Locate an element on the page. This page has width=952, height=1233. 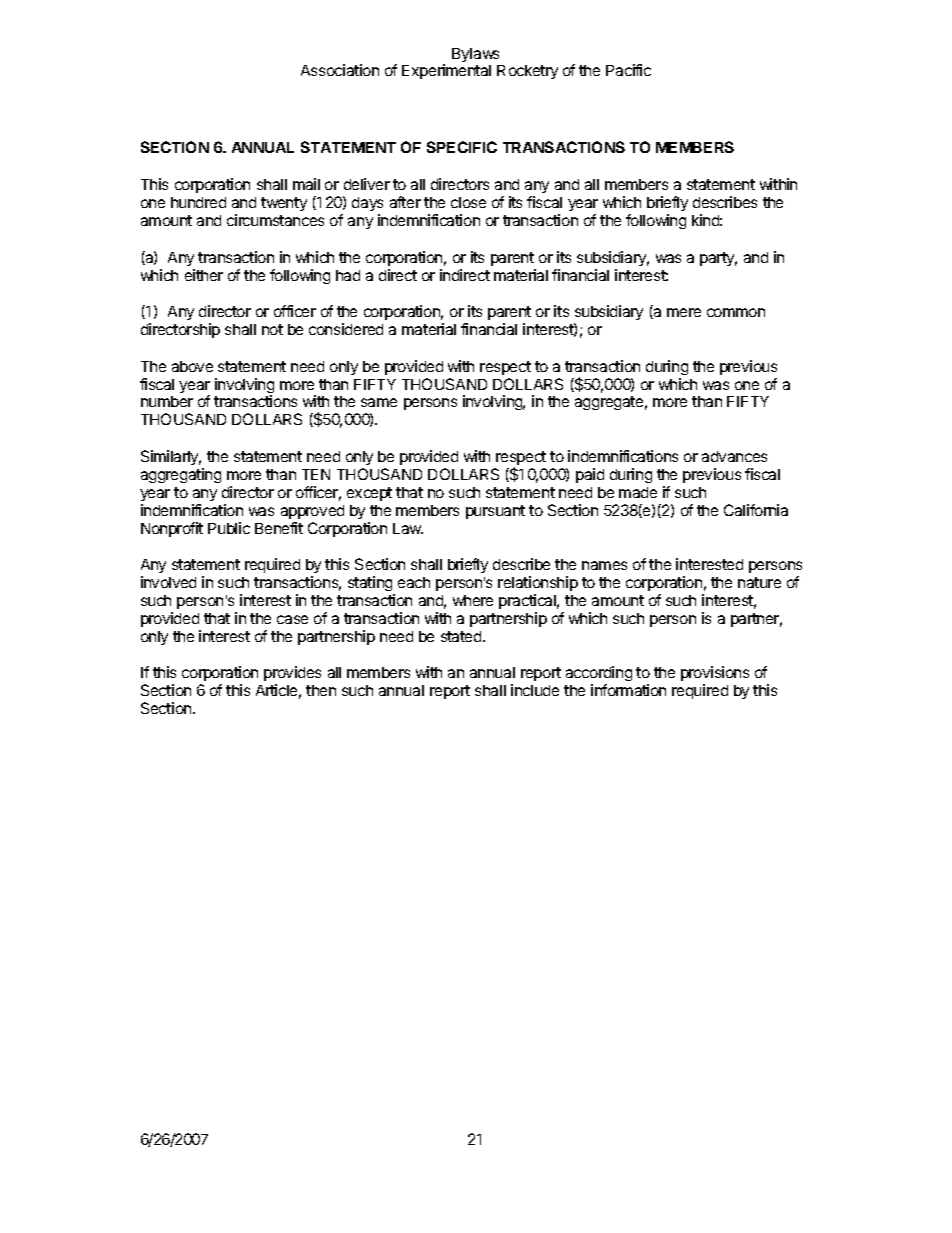
mere is located at coordinates (684, 312).
